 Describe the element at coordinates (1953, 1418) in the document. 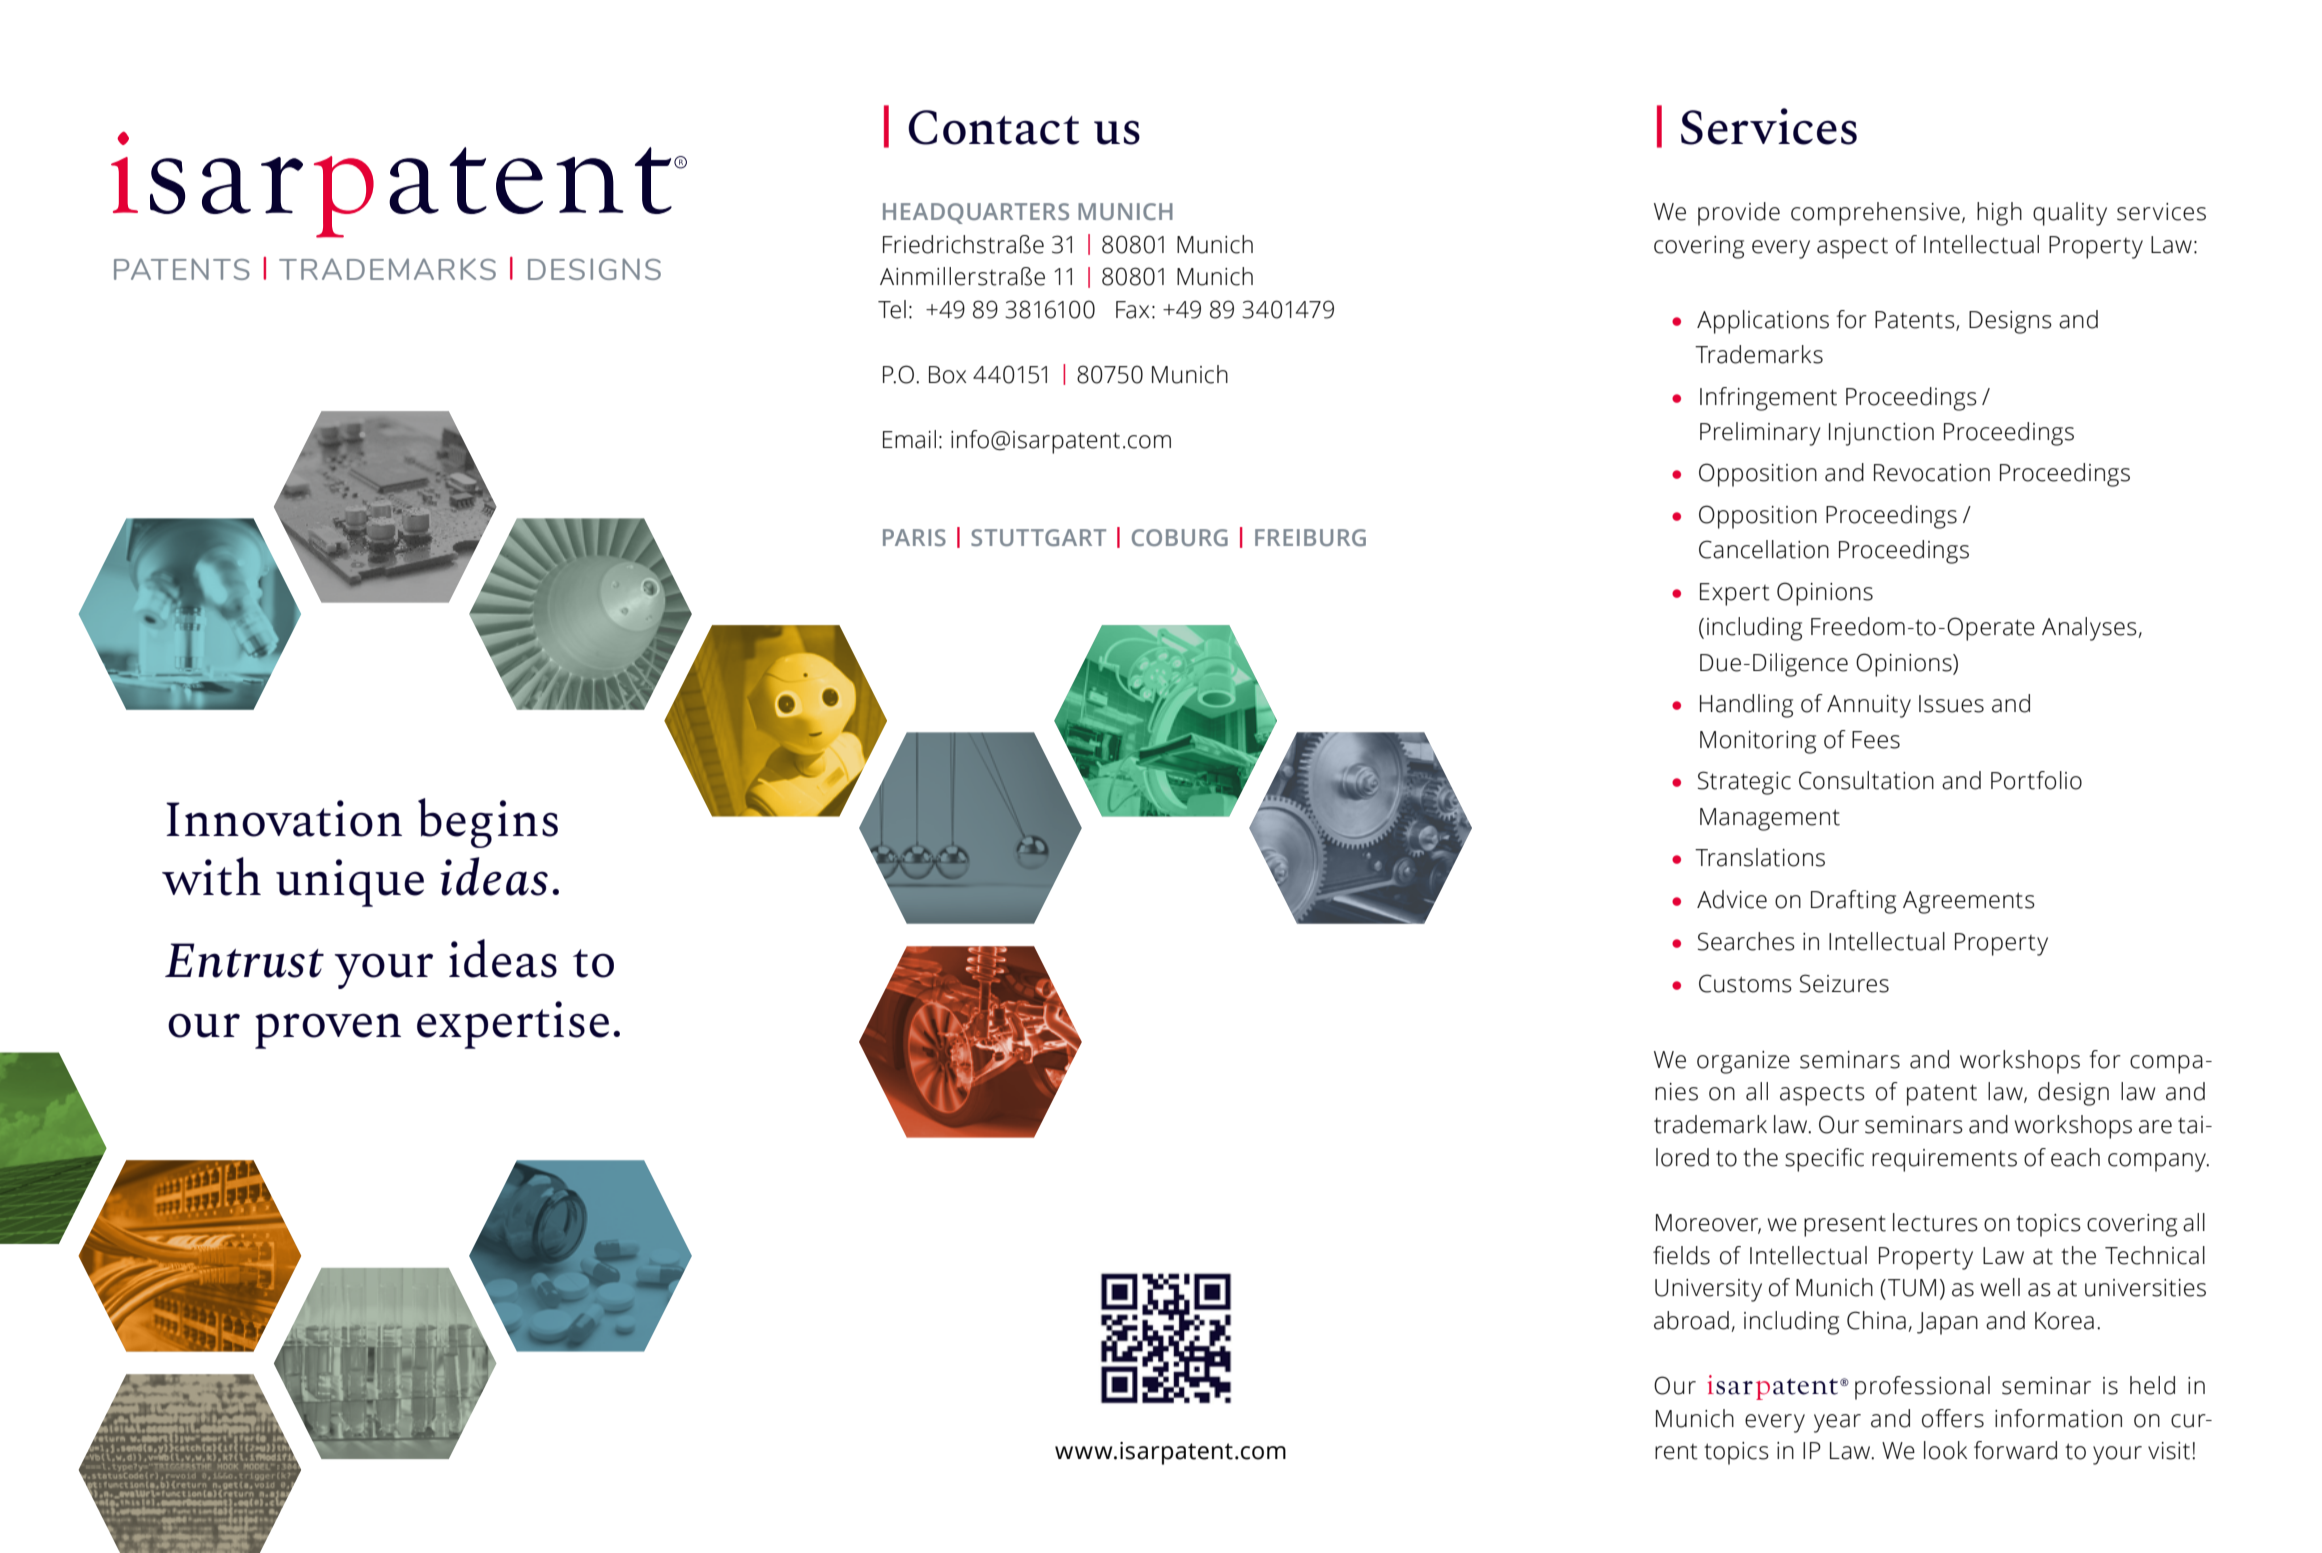

I see `offers` at that location.
